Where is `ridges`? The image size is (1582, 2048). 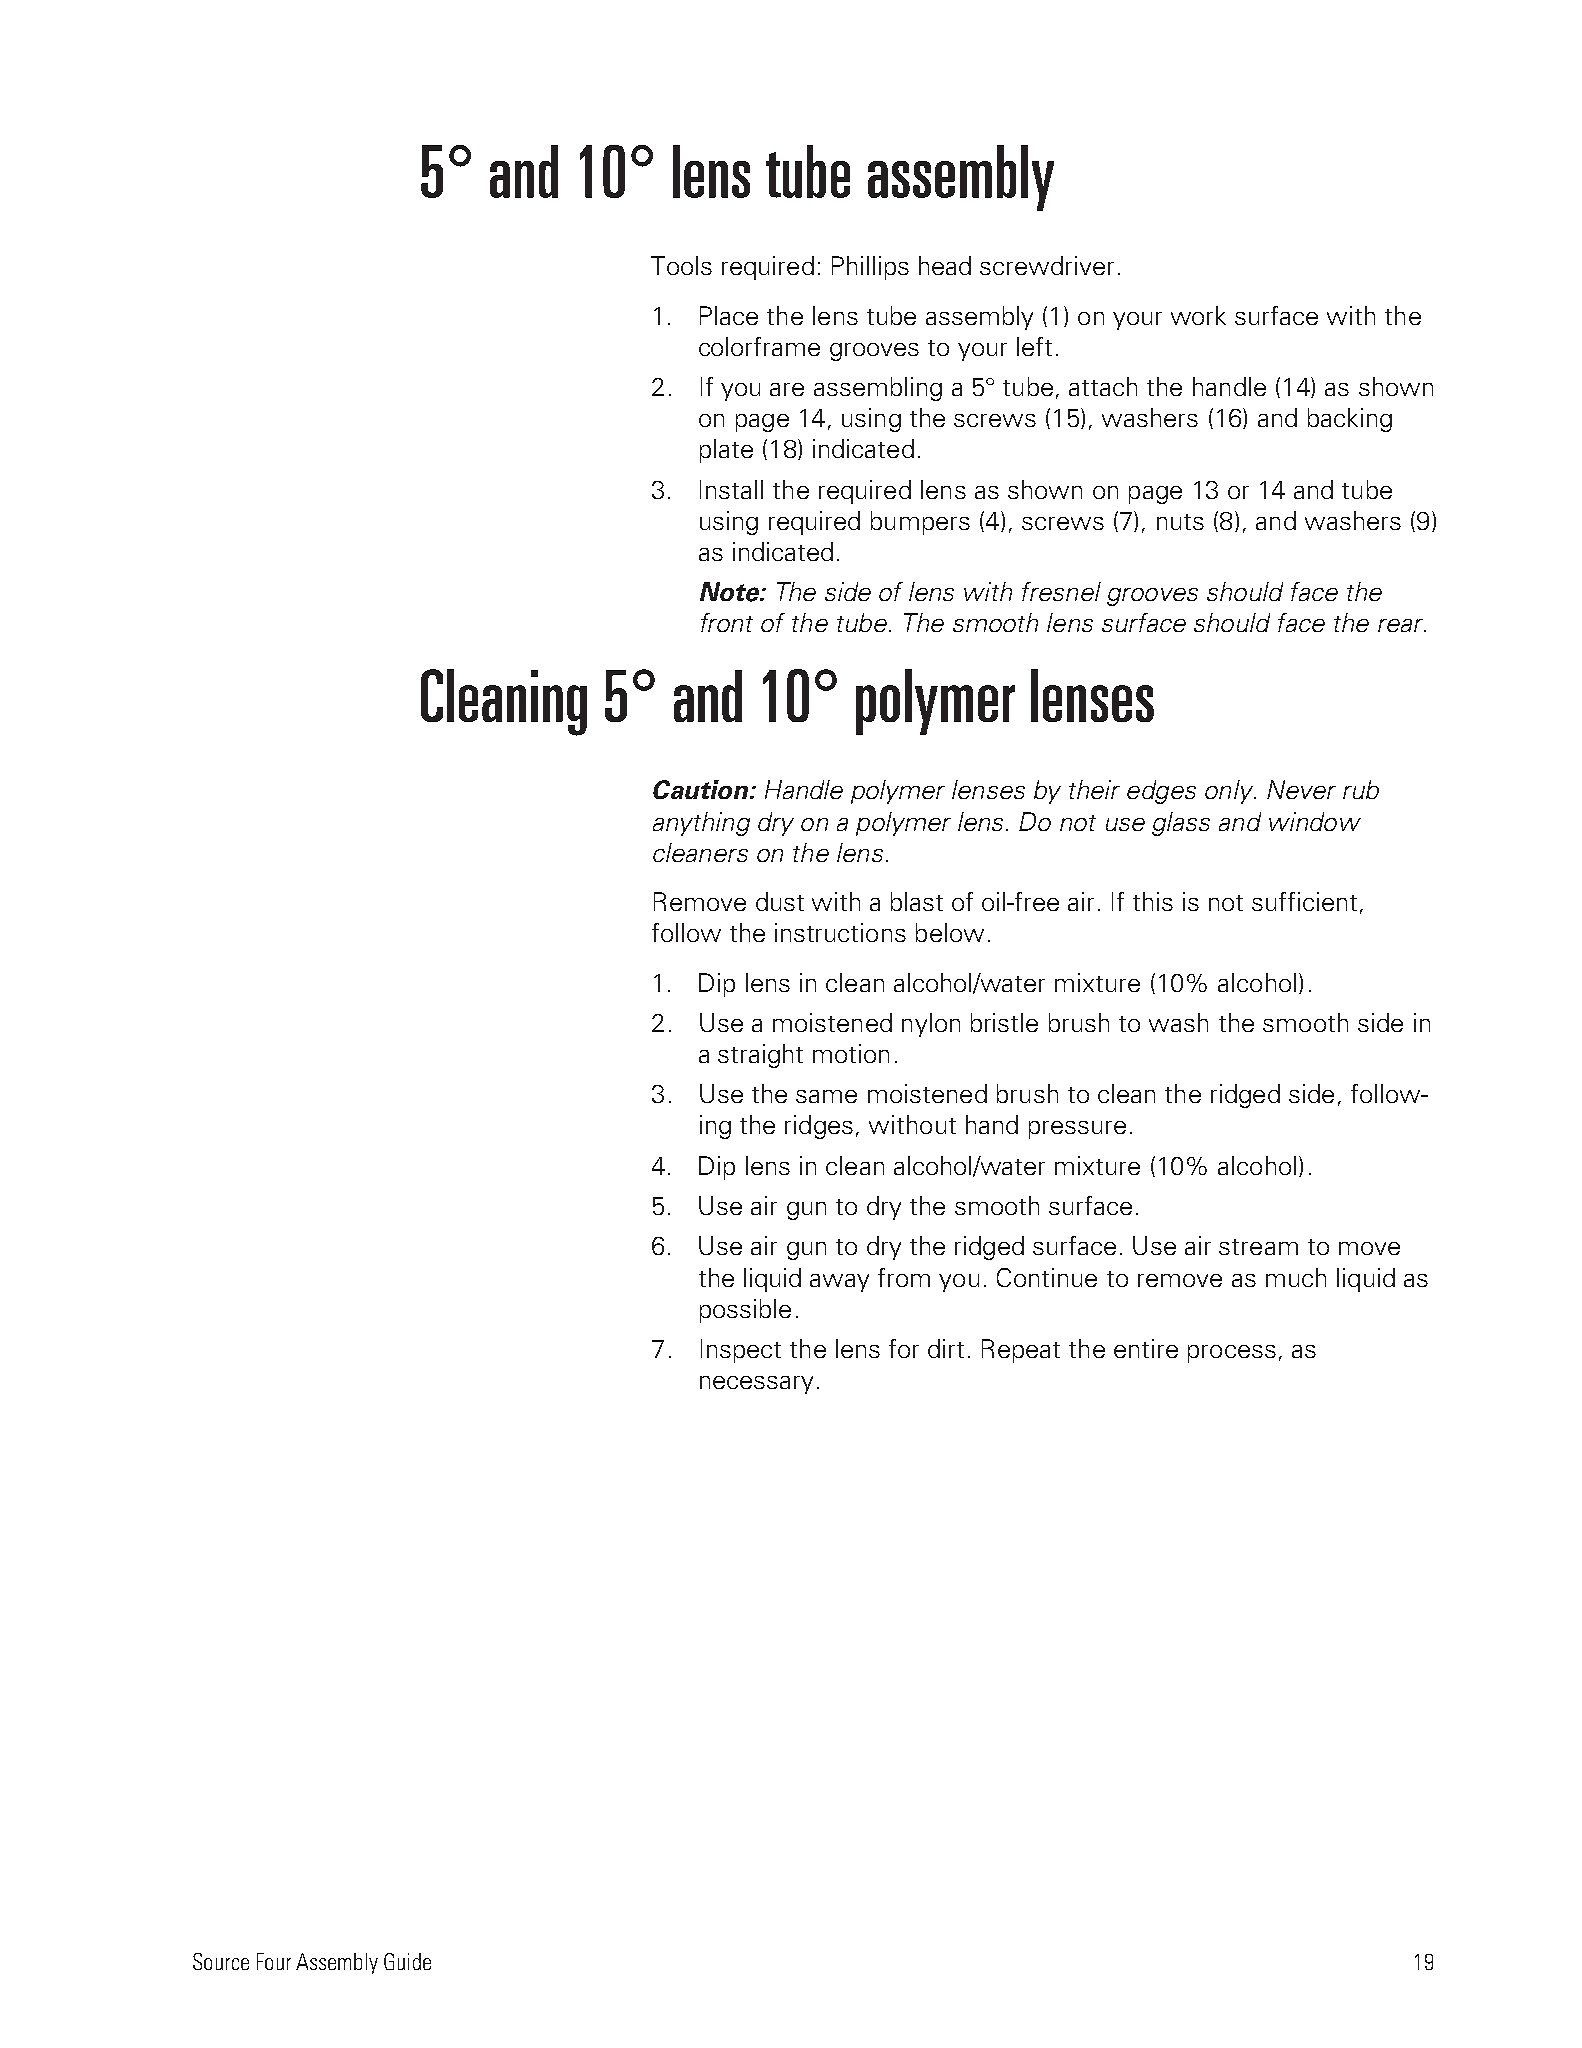
ridges is located at coordinates (819, 1127).
